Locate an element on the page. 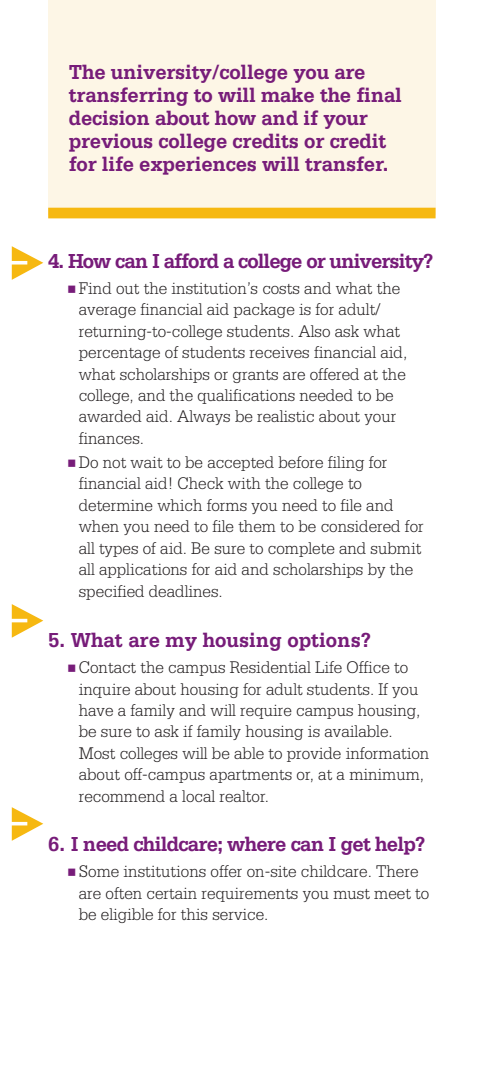 This document has width=482, height=1092. considered is located at coordinates (360, 526).
